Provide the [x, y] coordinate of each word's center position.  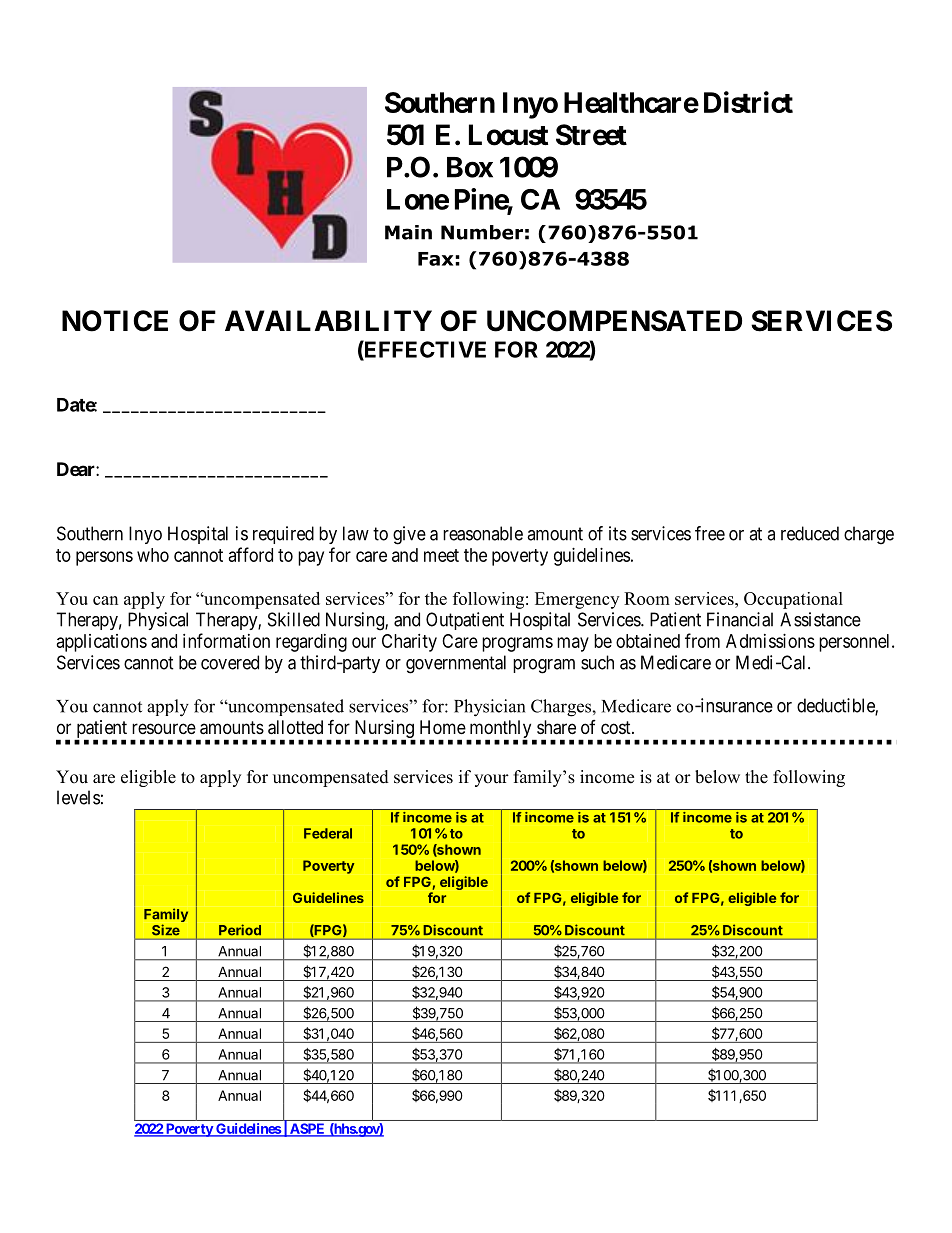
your [491, 780]
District [748, 102]
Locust [508, 135]
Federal [328, 833]
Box [470, 167]
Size [166, 930]
